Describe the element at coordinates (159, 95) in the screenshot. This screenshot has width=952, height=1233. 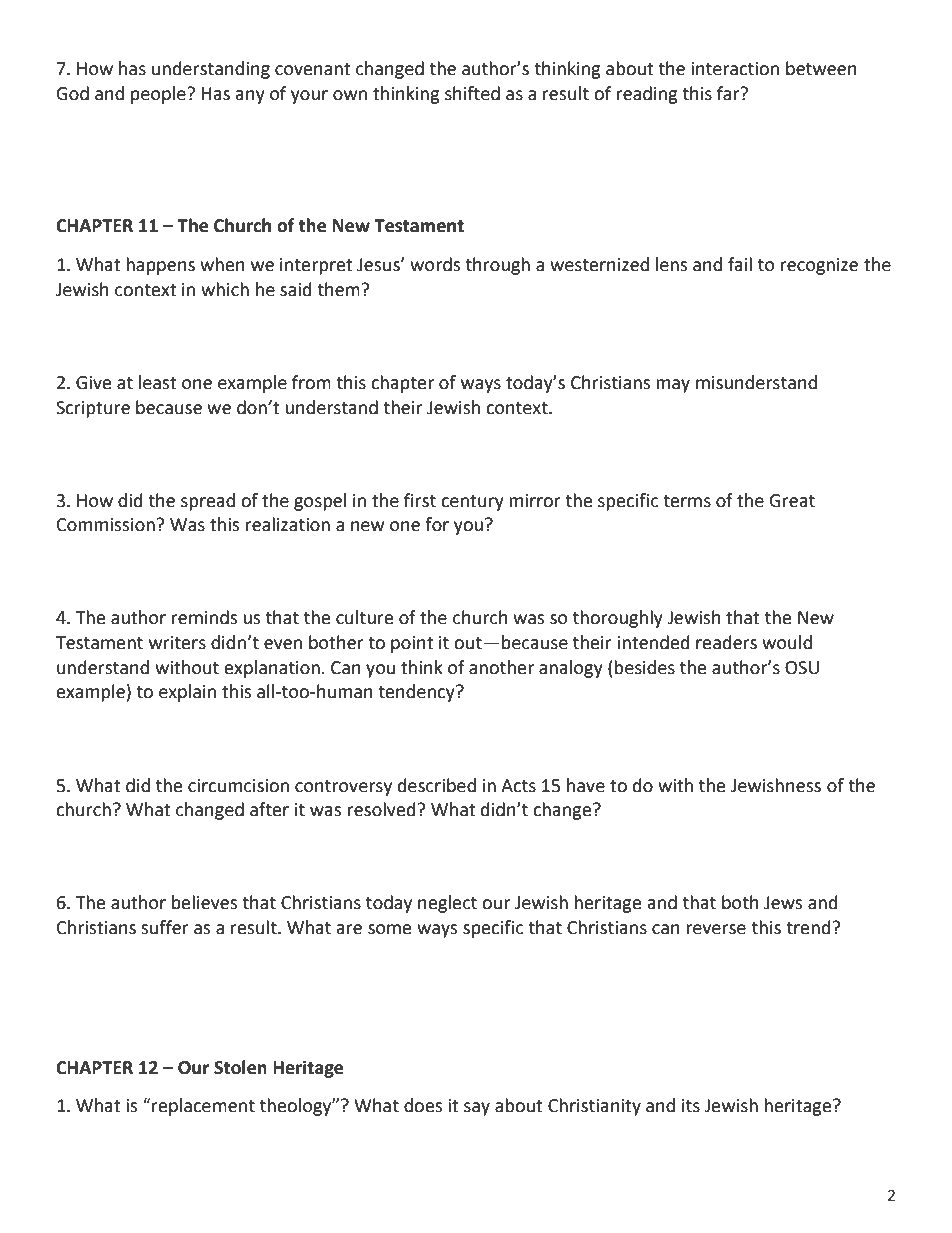
I see `people` at that location.
